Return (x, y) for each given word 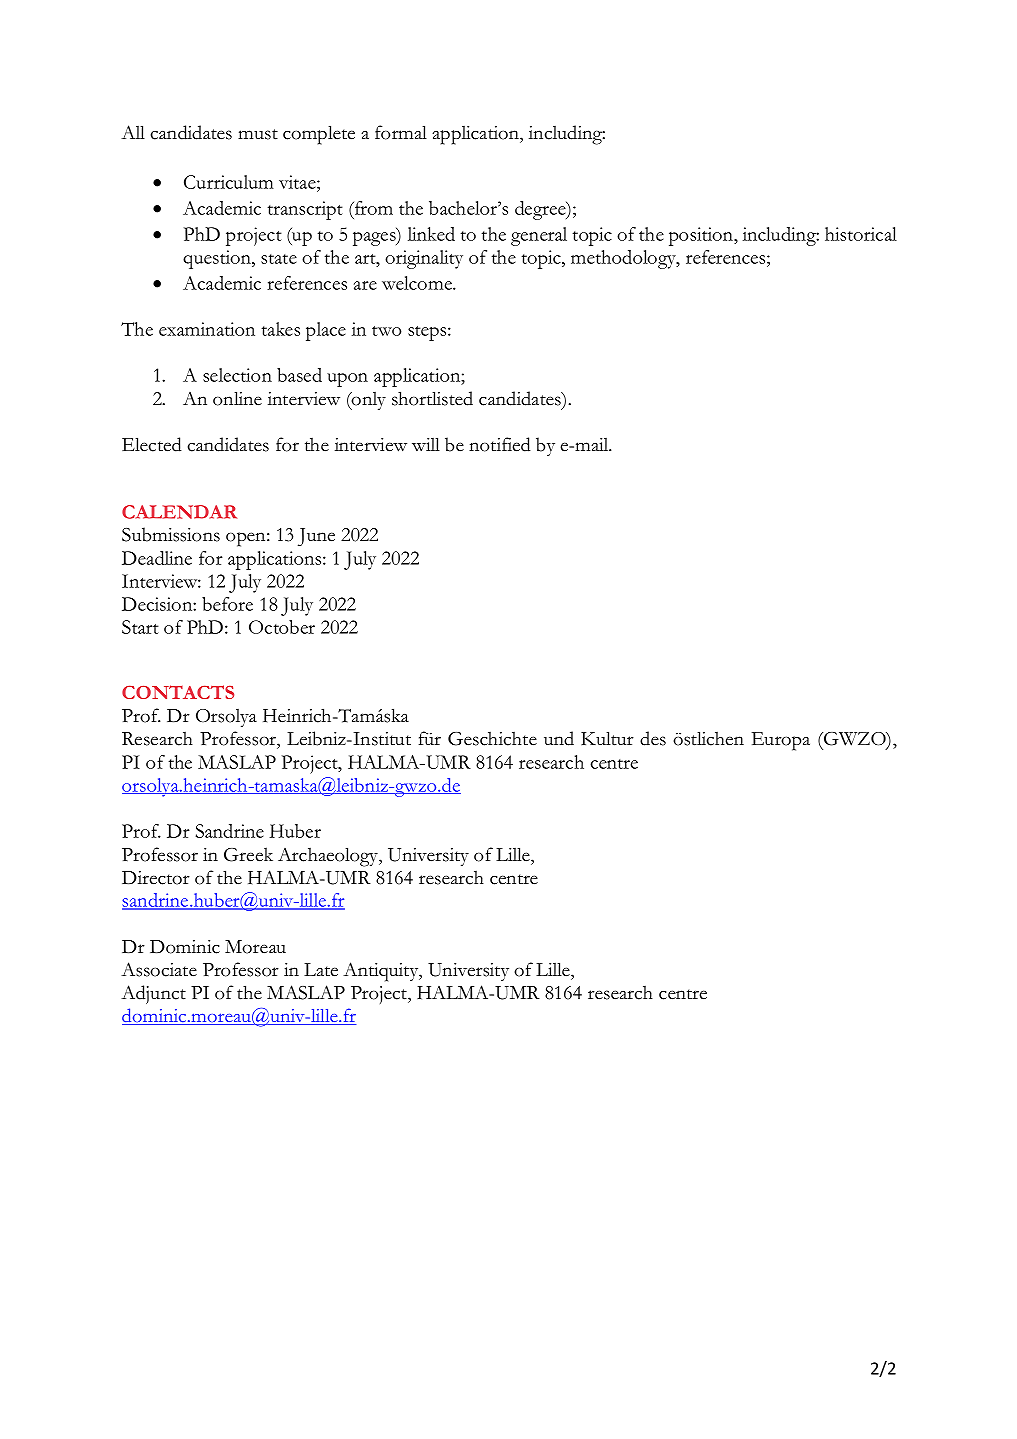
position (702, 236)
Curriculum (229, 182)
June (316, 537)
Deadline (157, 558)
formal (401, 132)
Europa (781, 741)
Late (321, 970)
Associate (159, 969)
